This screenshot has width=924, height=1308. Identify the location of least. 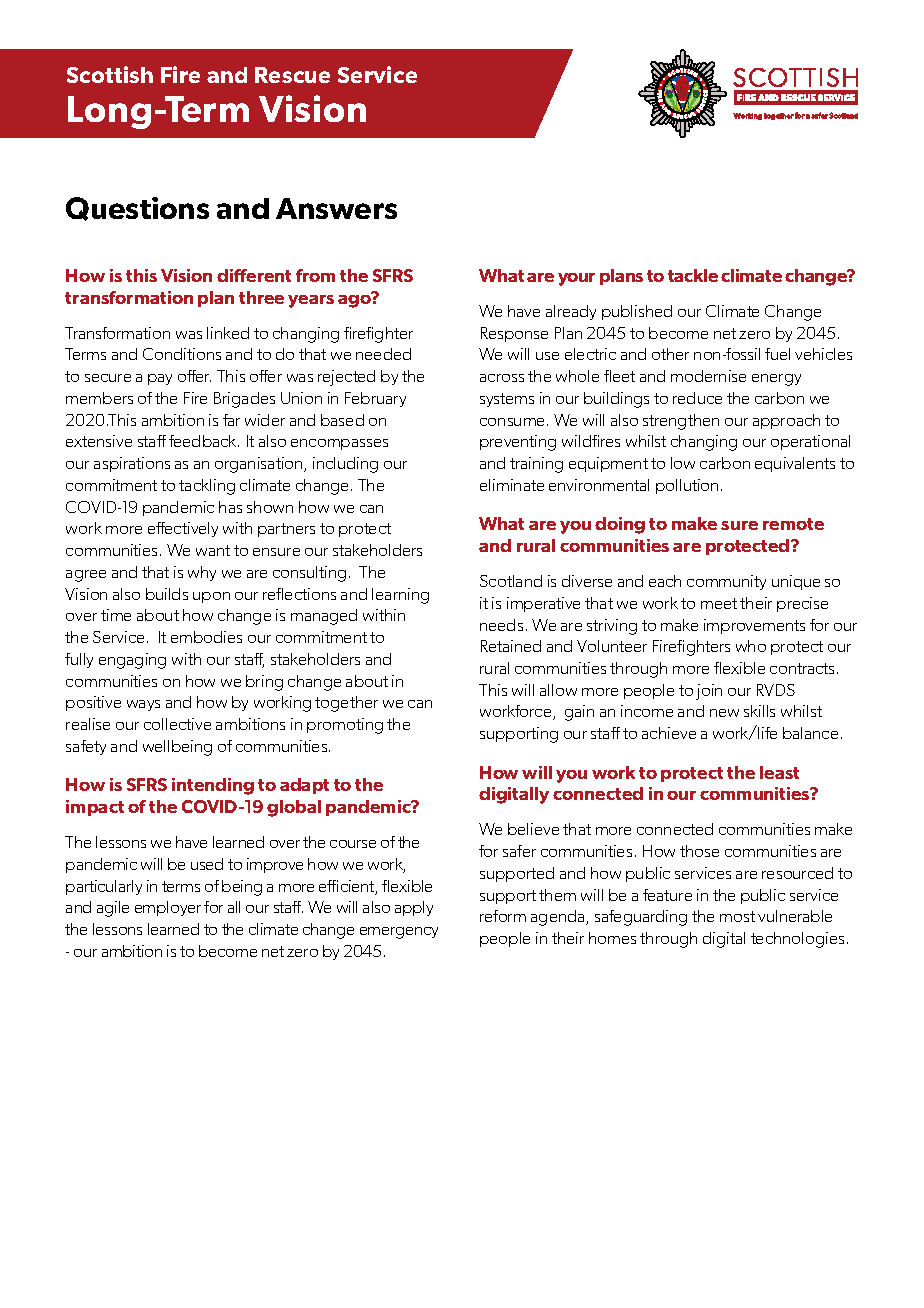
(779, 772).
